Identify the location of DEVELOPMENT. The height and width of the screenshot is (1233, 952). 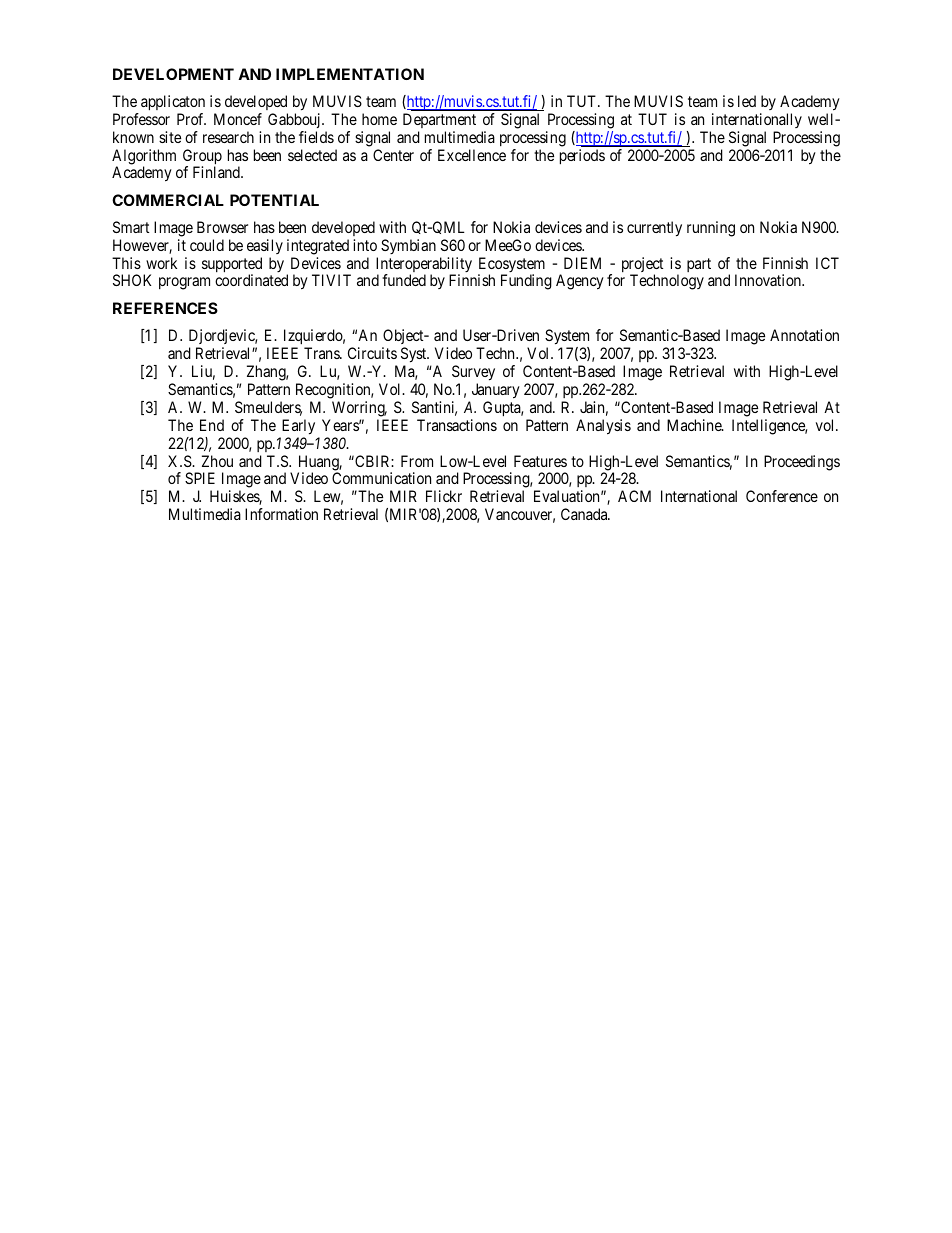
(173, 74).
